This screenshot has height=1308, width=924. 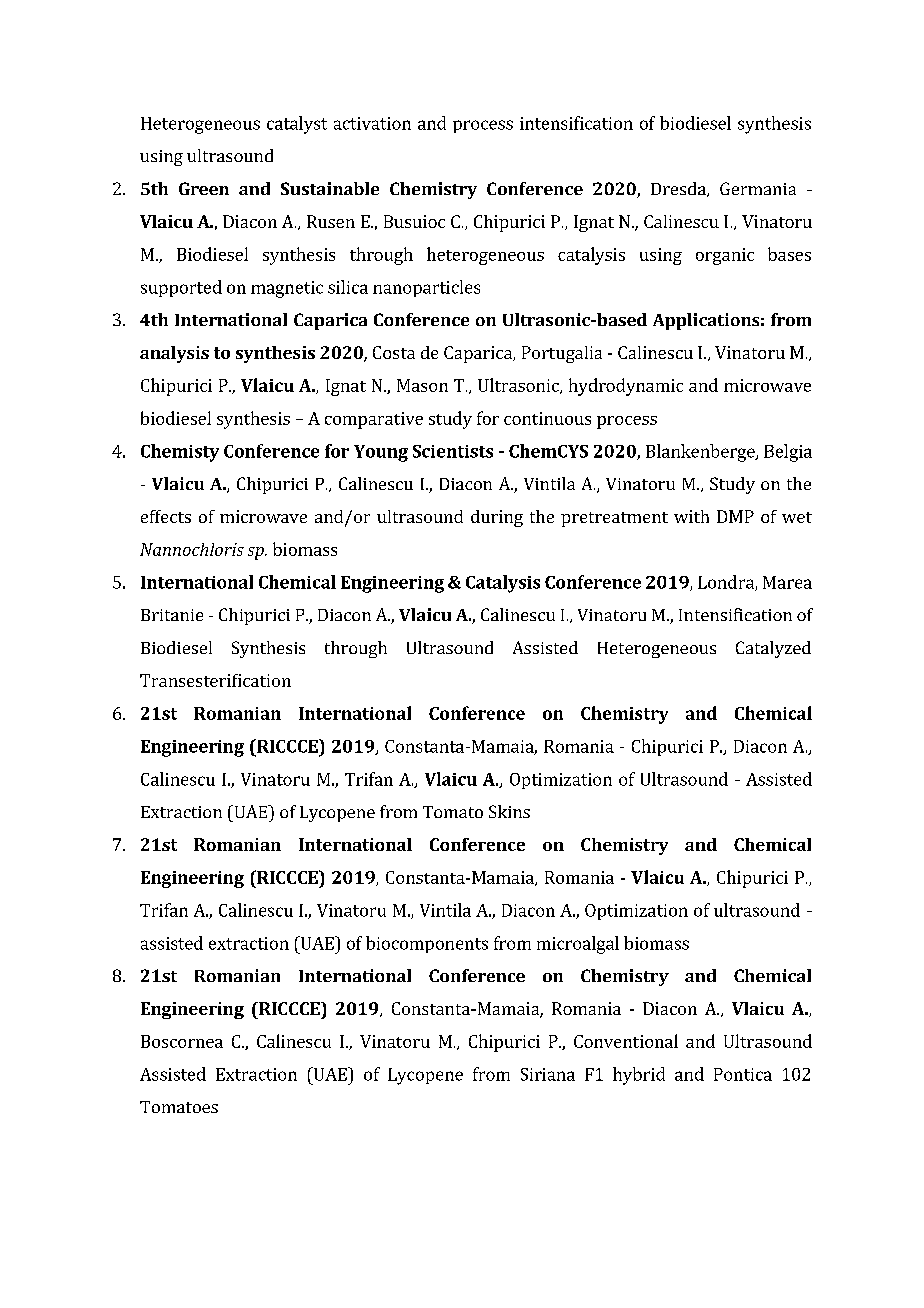 What do you see at coordinates (422, 385) in the screenshot?
I see `Mason` at bounding box center [422, 385].
